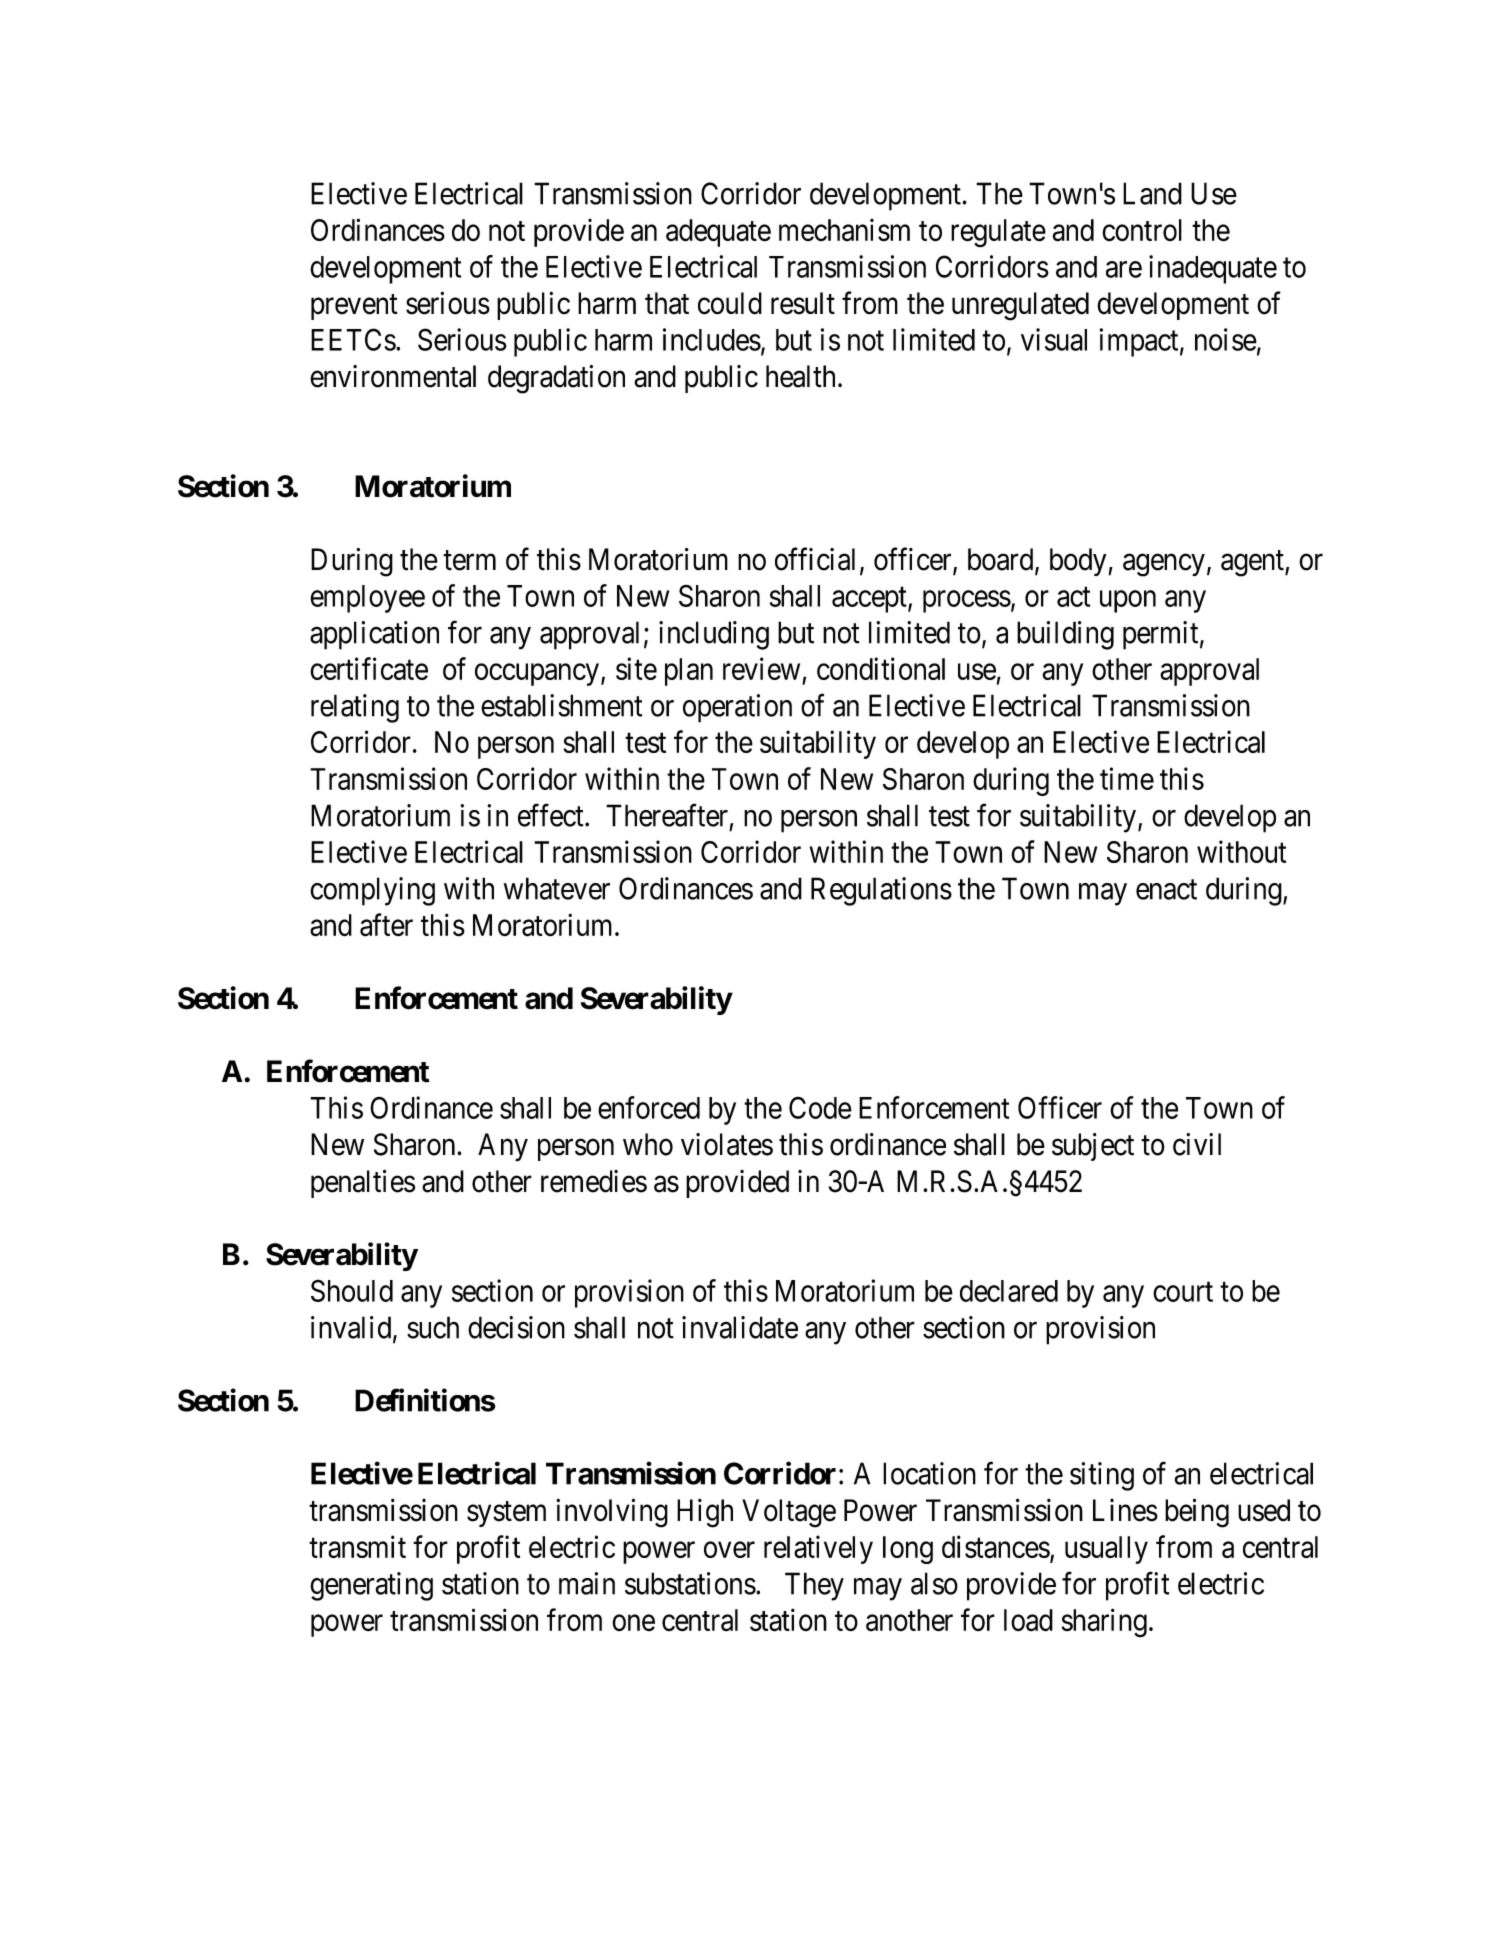 The image size is (1503, 1945). Describe the element at coordinates (372, 891) in the screenshot. I see `complying` at that location.
